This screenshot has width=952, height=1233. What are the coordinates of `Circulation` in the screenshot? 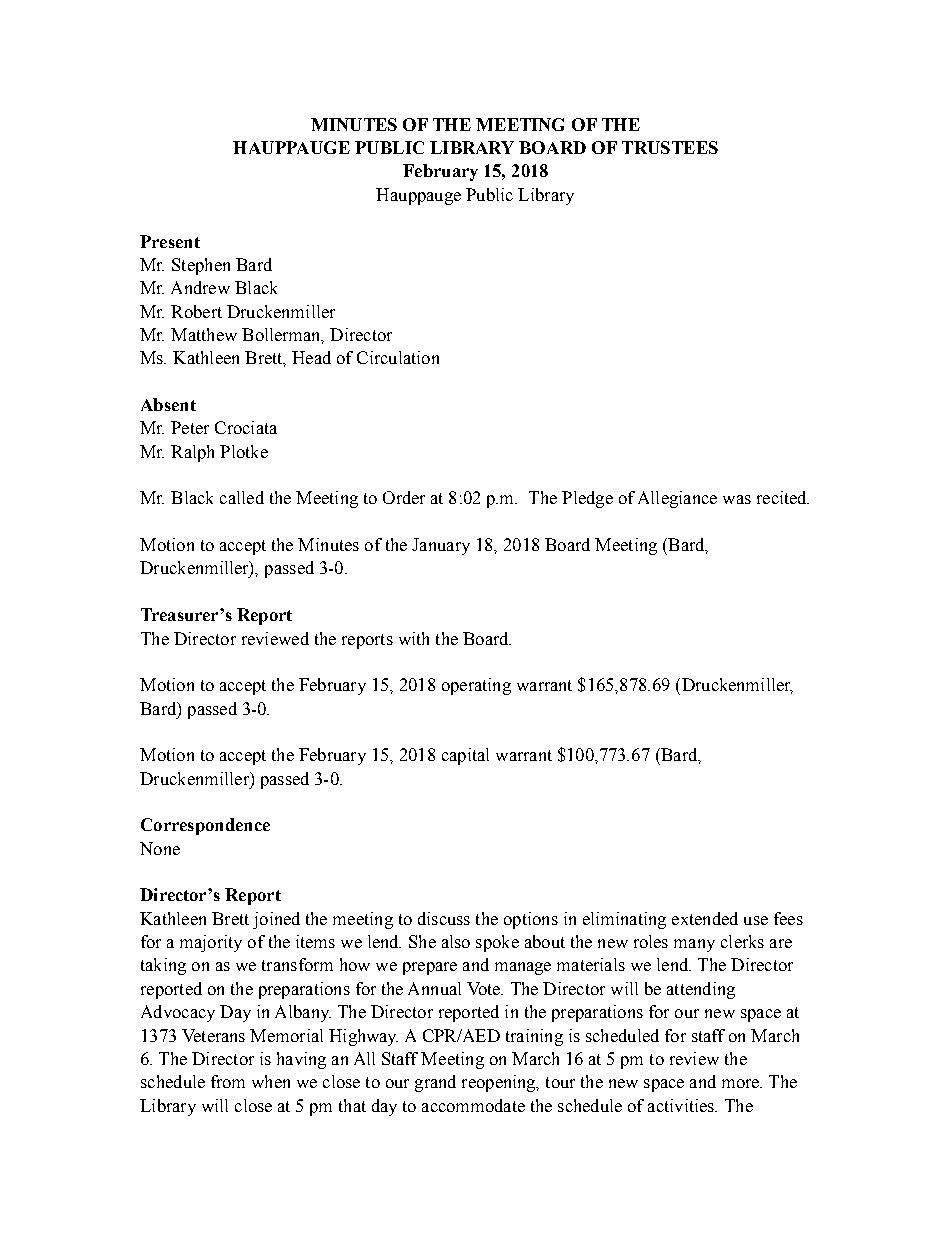 It's located at (398, 357).
